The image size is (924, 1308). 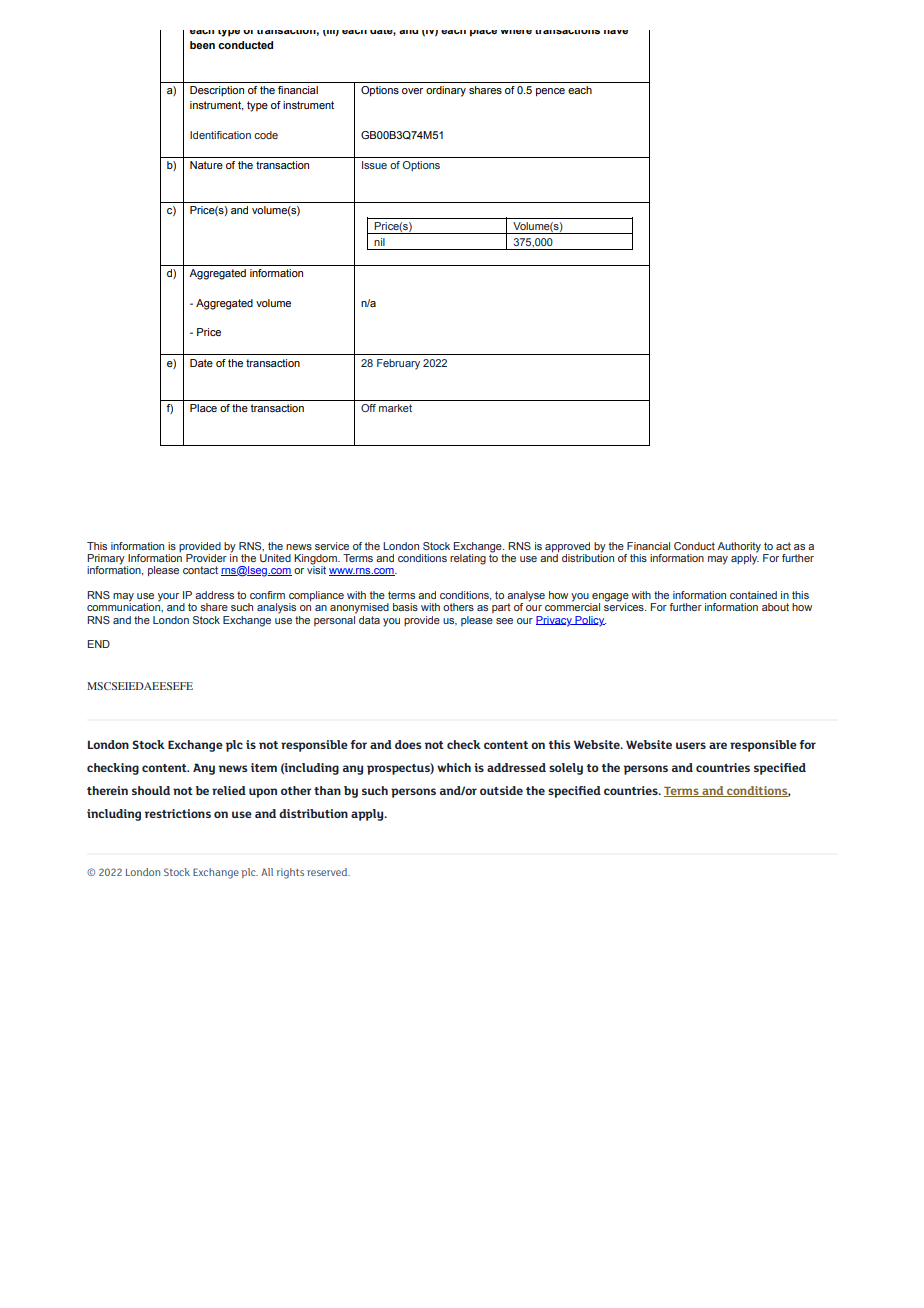 What do you see at coordinates (368, 408) in the document?
I see `Off` at bounding box center [368, 408].
